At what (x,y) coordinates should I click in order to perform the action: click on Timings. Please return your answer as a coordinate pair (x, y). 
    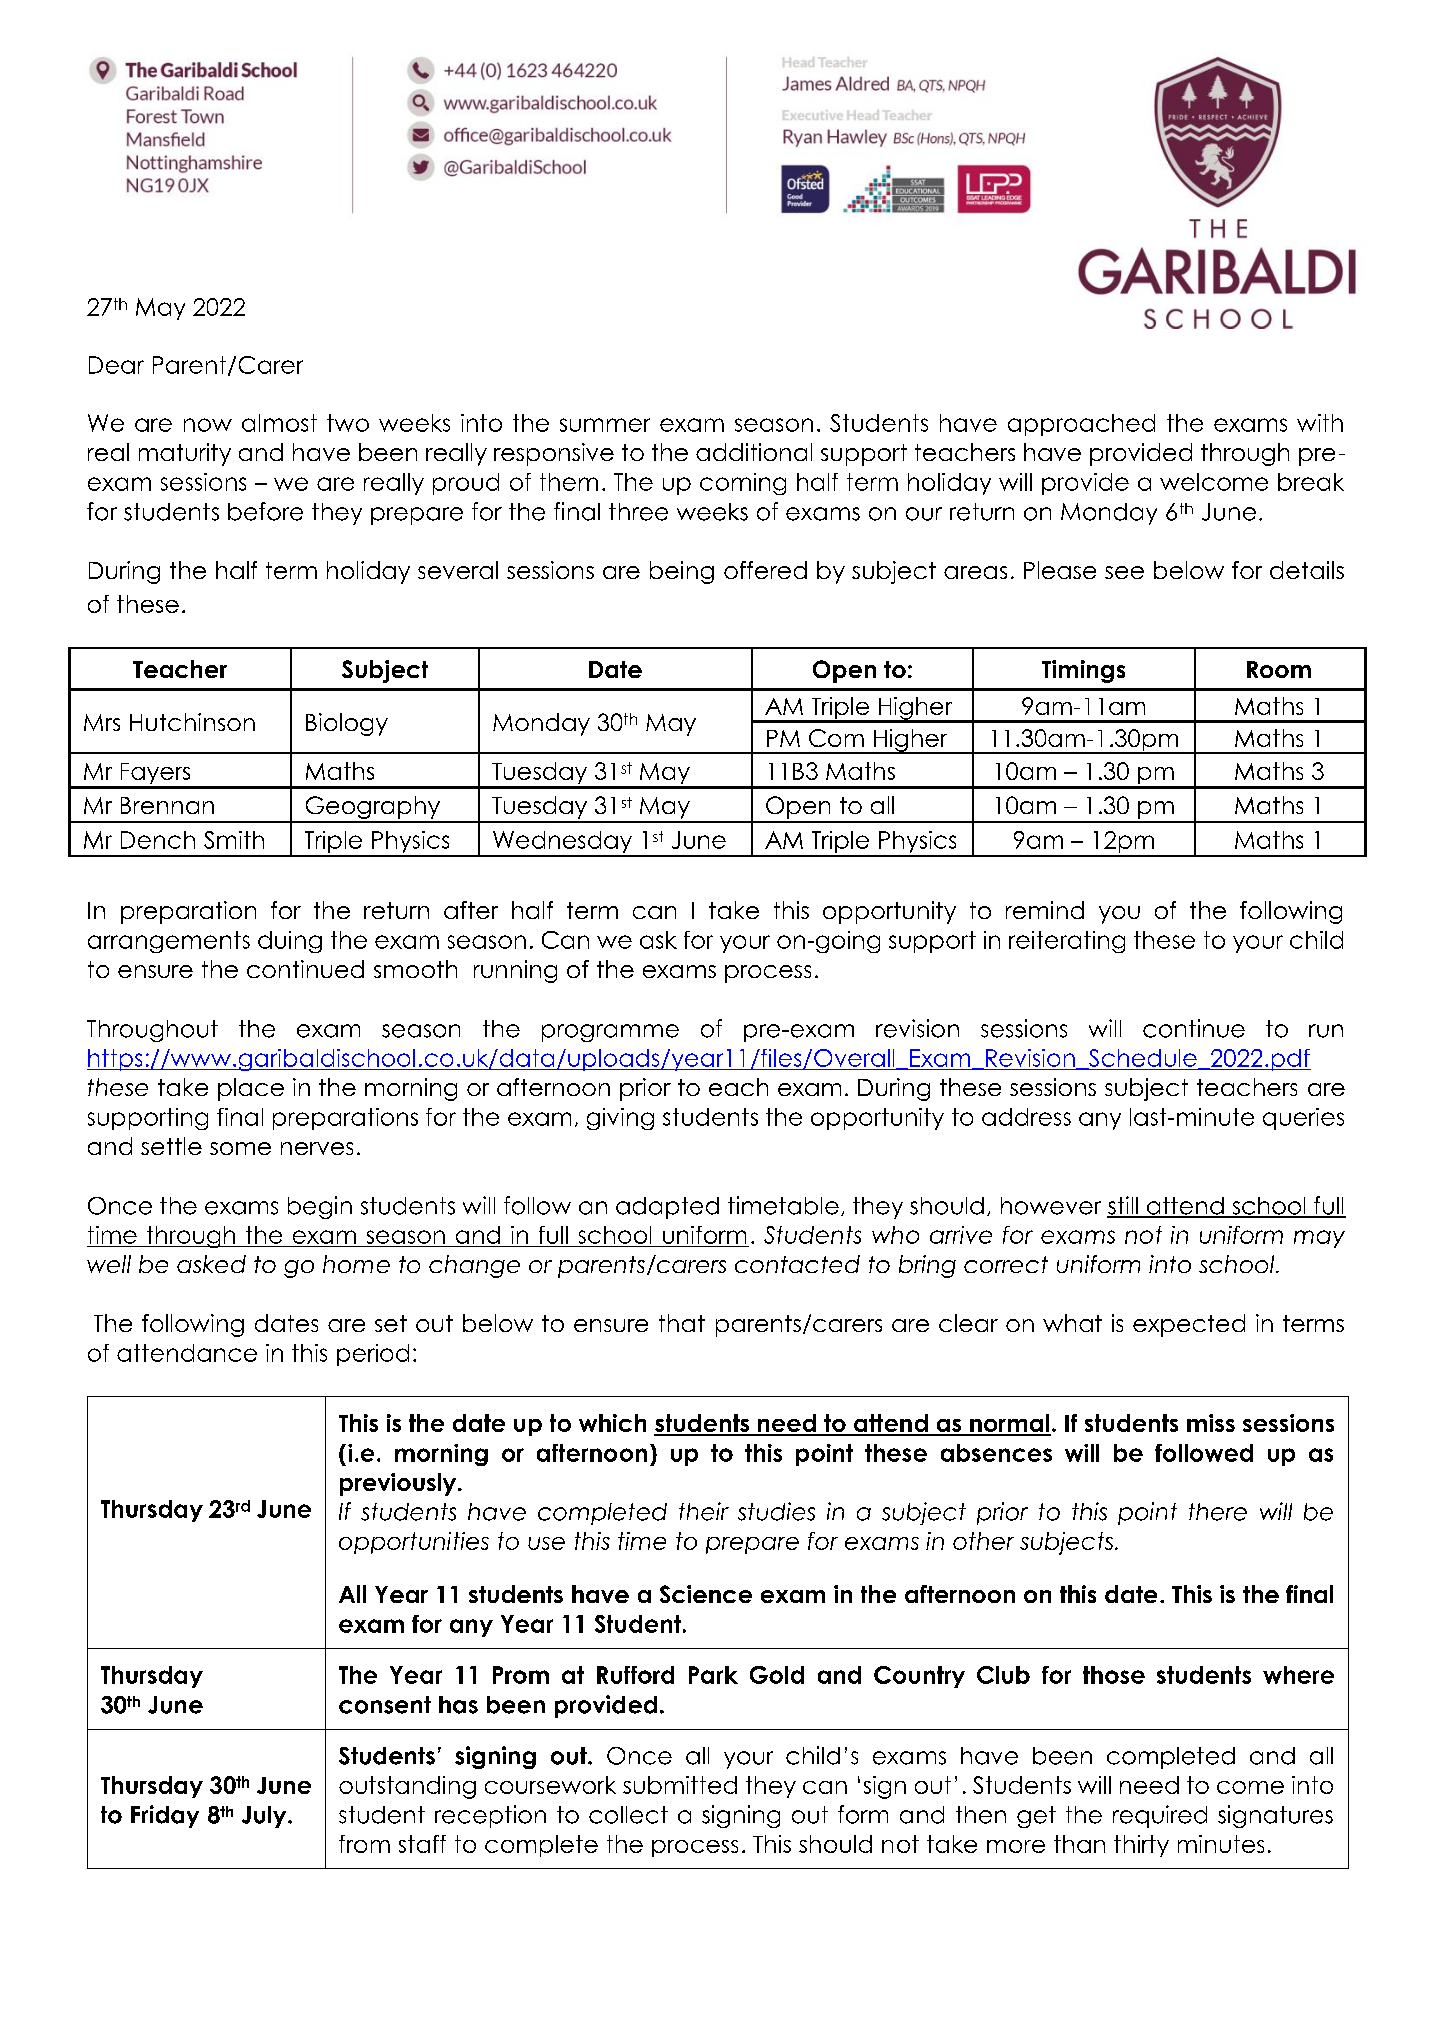
    Looking at the image, I should click on (1083, 671).
